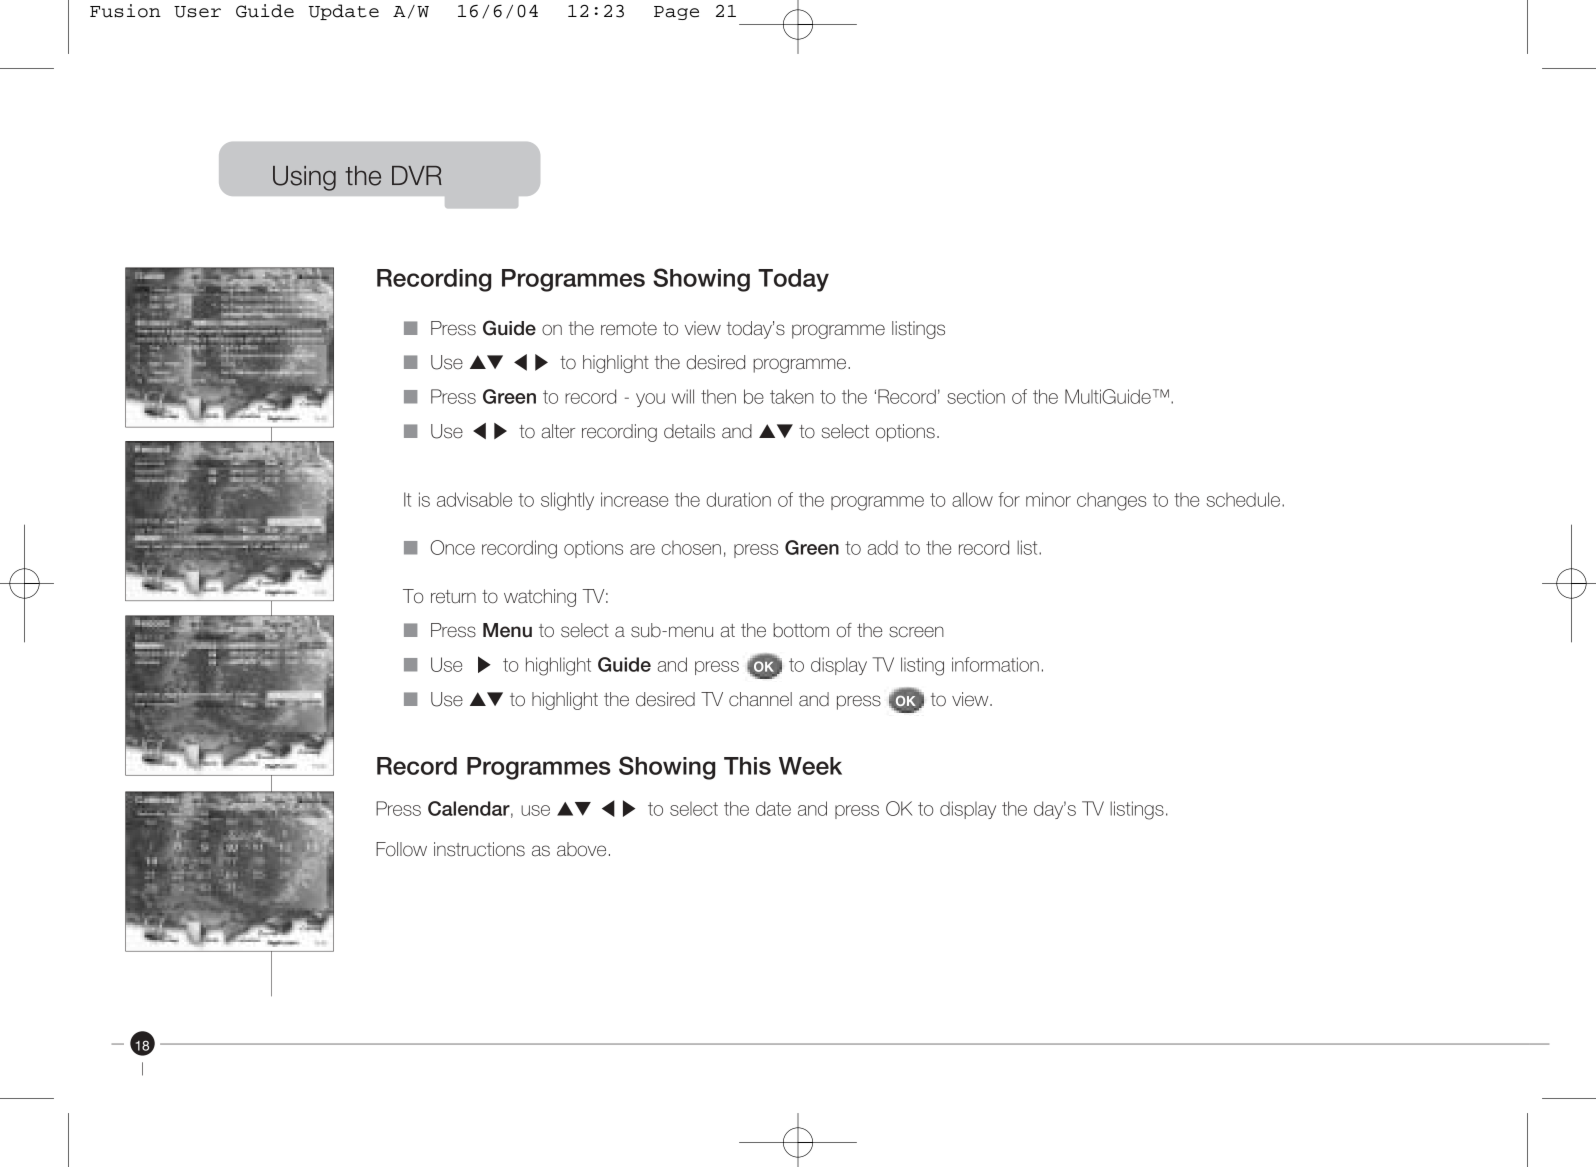  What do you see at coordinates (676, 13) in the screenshot?
I see `Page` at bounding box center [676, 13].
